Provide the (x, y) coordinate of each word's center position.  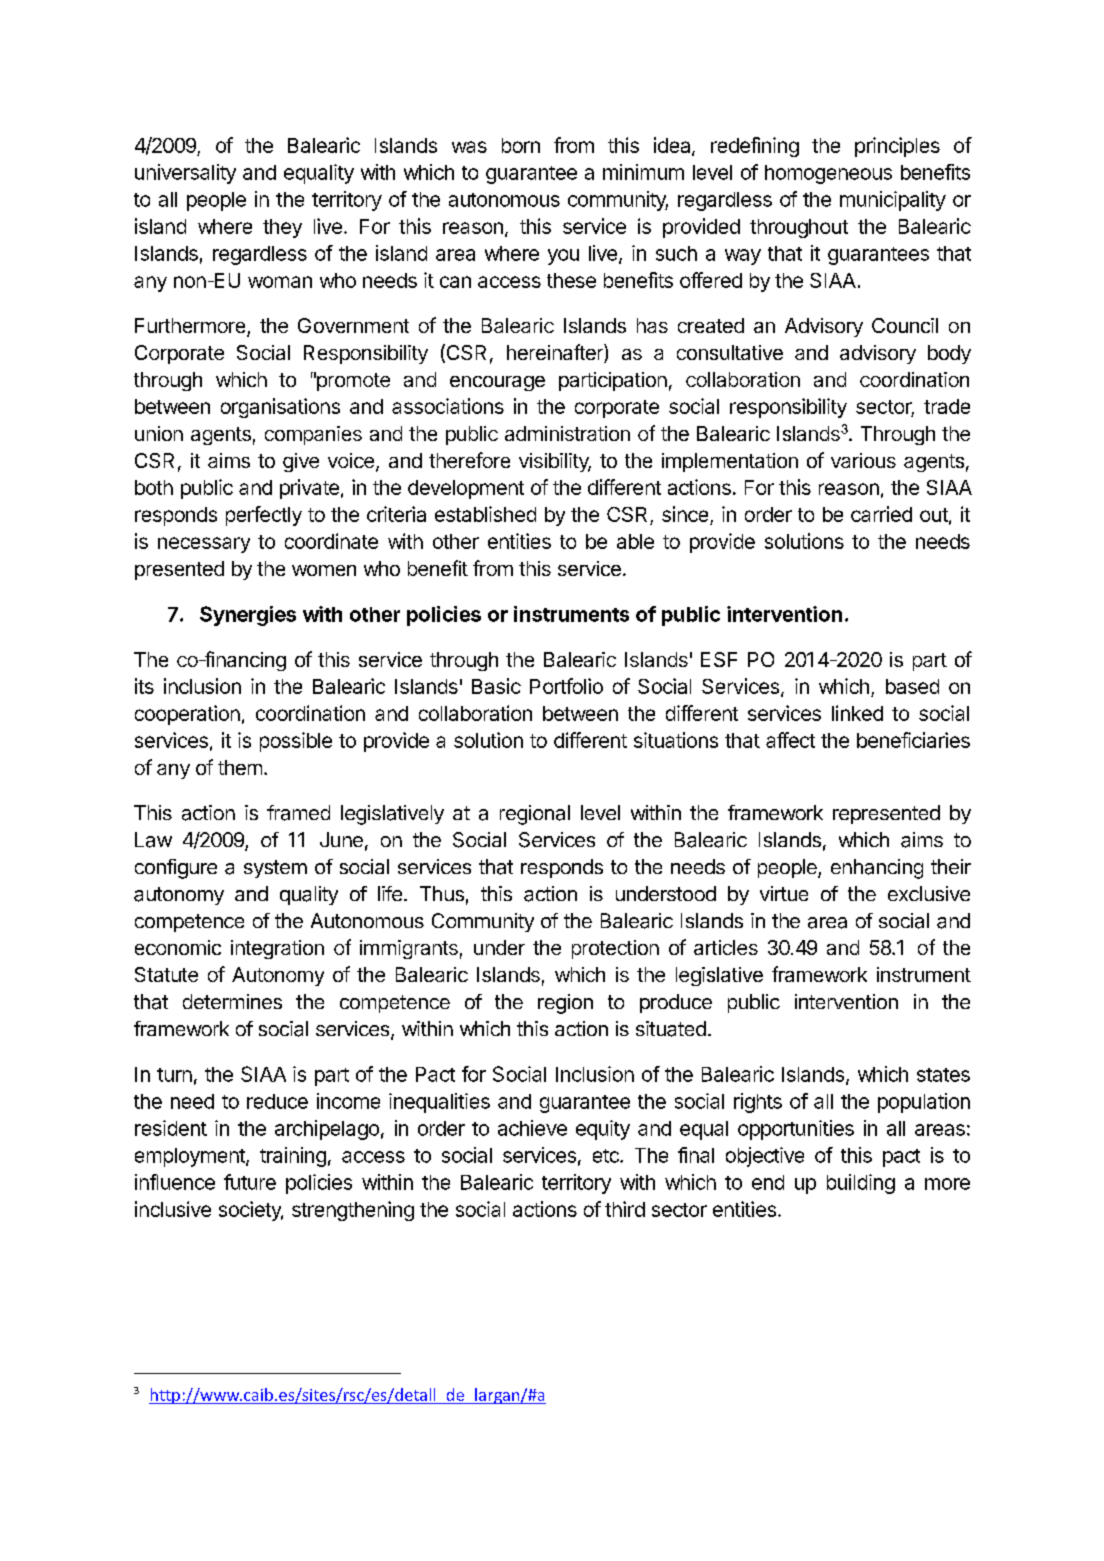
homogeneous (828, 174)
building (861, 1184)
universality (185, 174)
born (521, 145)
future (250, 1182)
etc (607, 1156)
